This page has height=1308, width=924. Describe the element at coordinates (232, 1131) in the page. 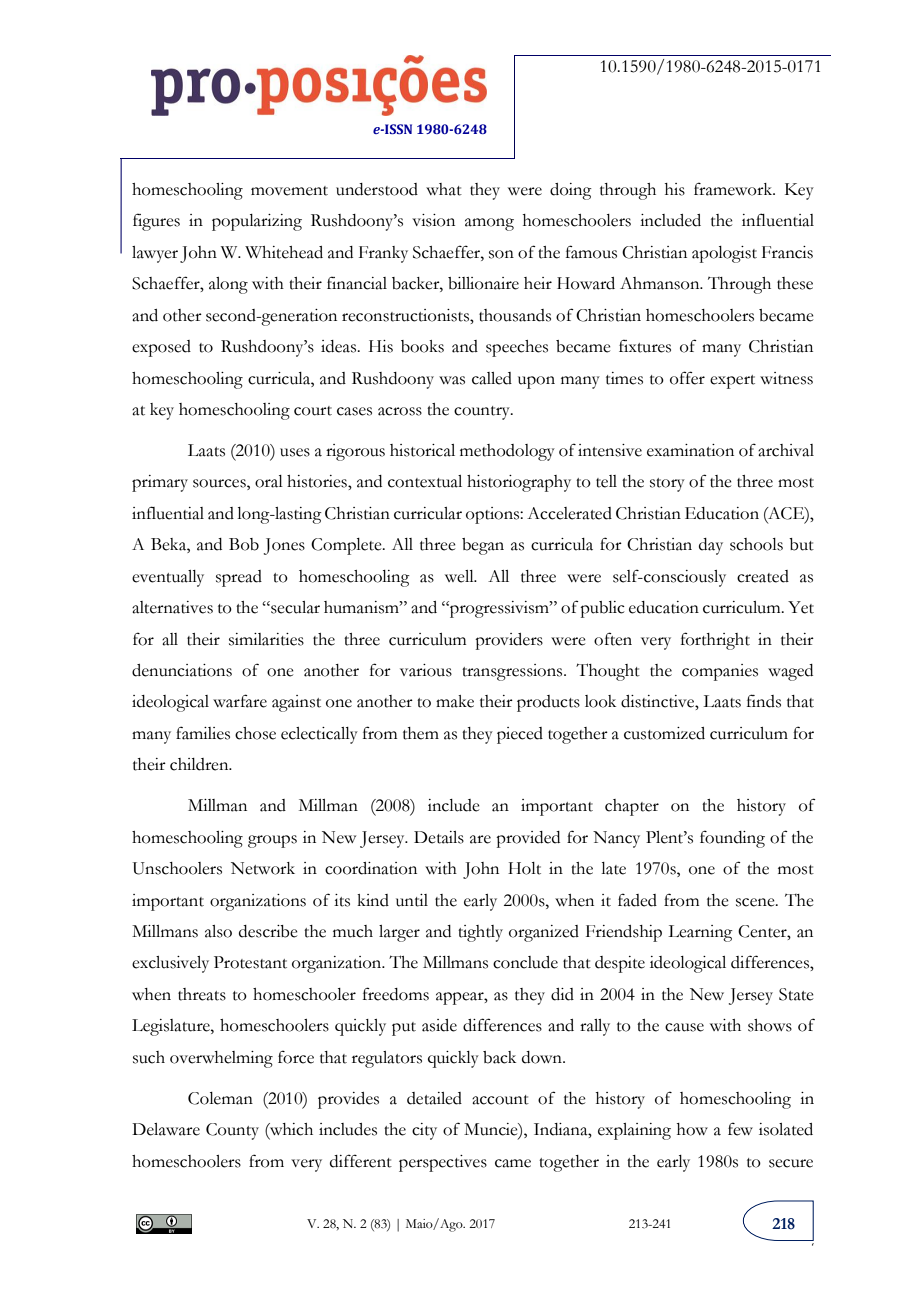

I see `County` at that location.
